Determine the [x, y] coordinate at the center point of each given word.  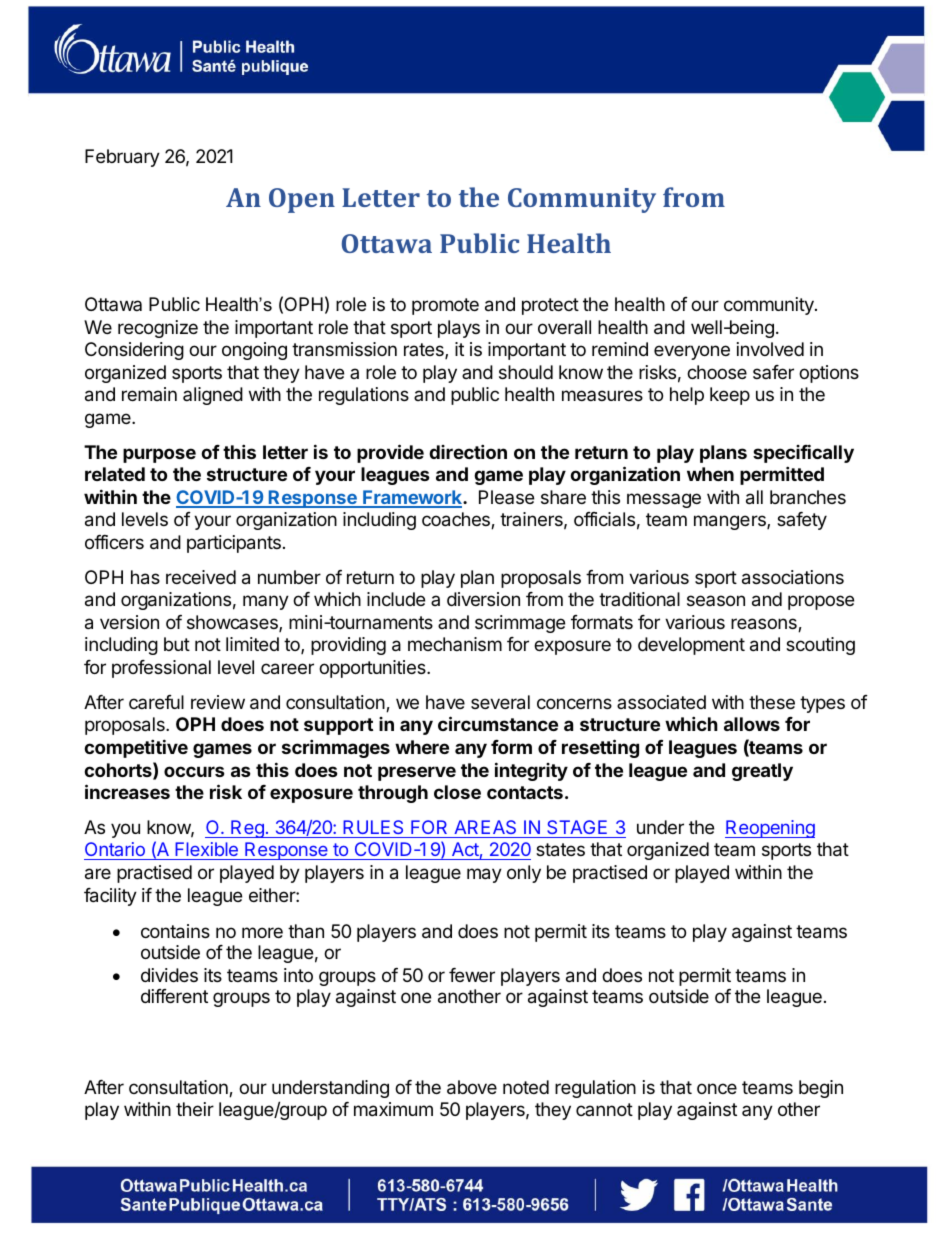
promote [445, 306]
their [195, 1109]
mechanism [455, 644]
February [122, 158]
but [177, 644]
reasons [765, 625]
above [472, 1087]
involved [770, 349]
